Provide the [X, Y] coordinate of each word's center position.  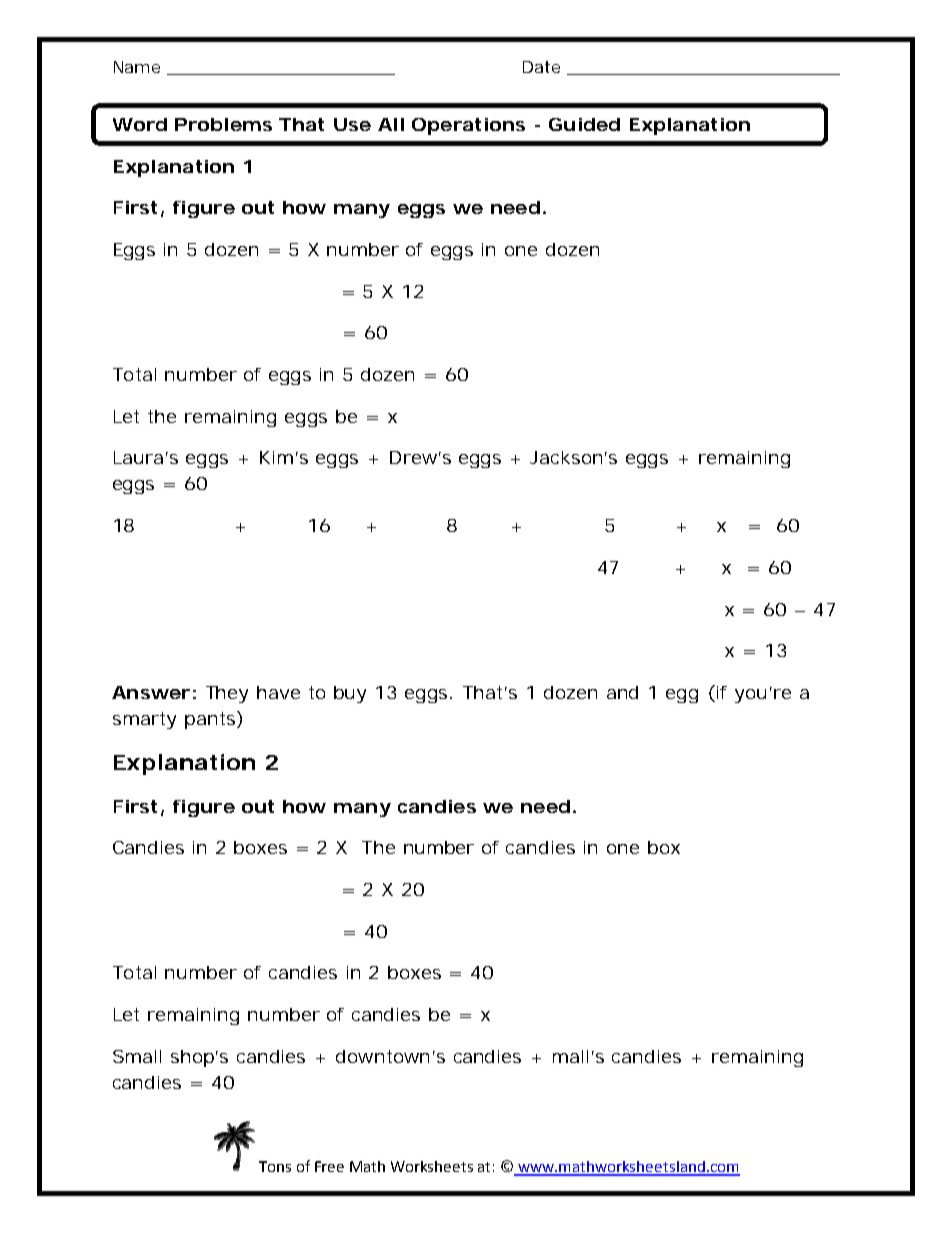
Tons [275, 1166]
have [278, 692]
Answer [151, 692]
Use [352, 124]
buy [350, 694]
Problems [223, 124]
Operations [468, 126]
